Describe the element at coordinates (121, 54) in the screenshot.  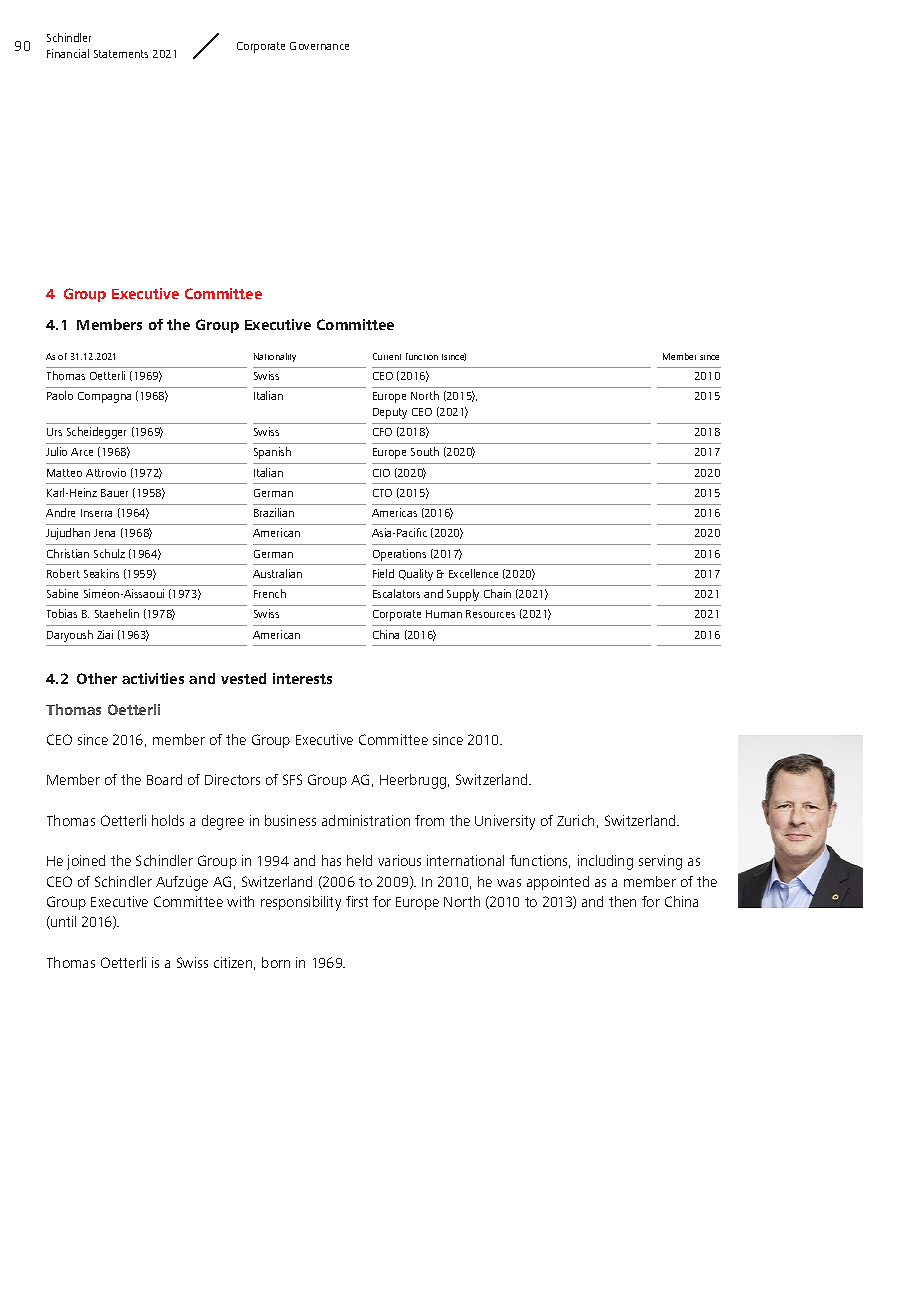
I see `Statements` at that location.
